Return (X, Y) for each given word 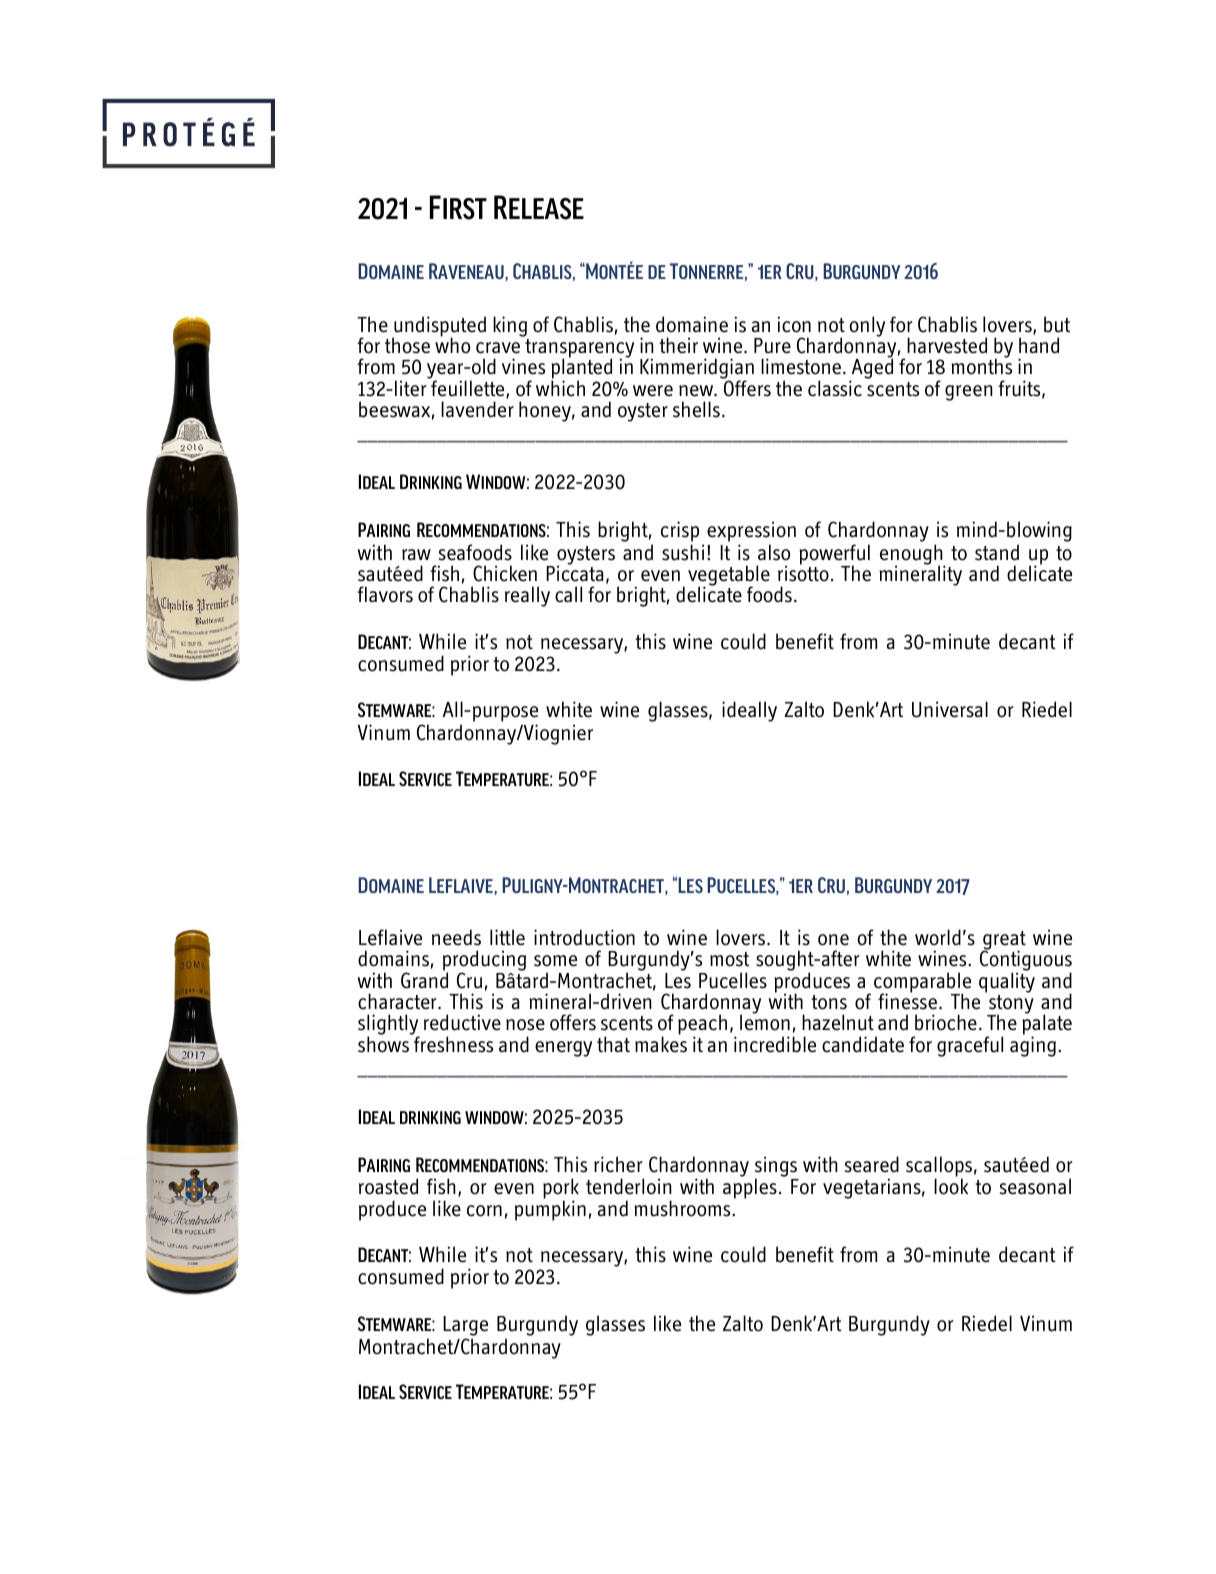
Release (539, 207)
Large (465, 1326)
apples (750, 1188)
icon (794, 324)
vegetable (729, 576)
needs (456, 937)
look (951, 1186)
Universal (950, 709)
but (1057, 324)
